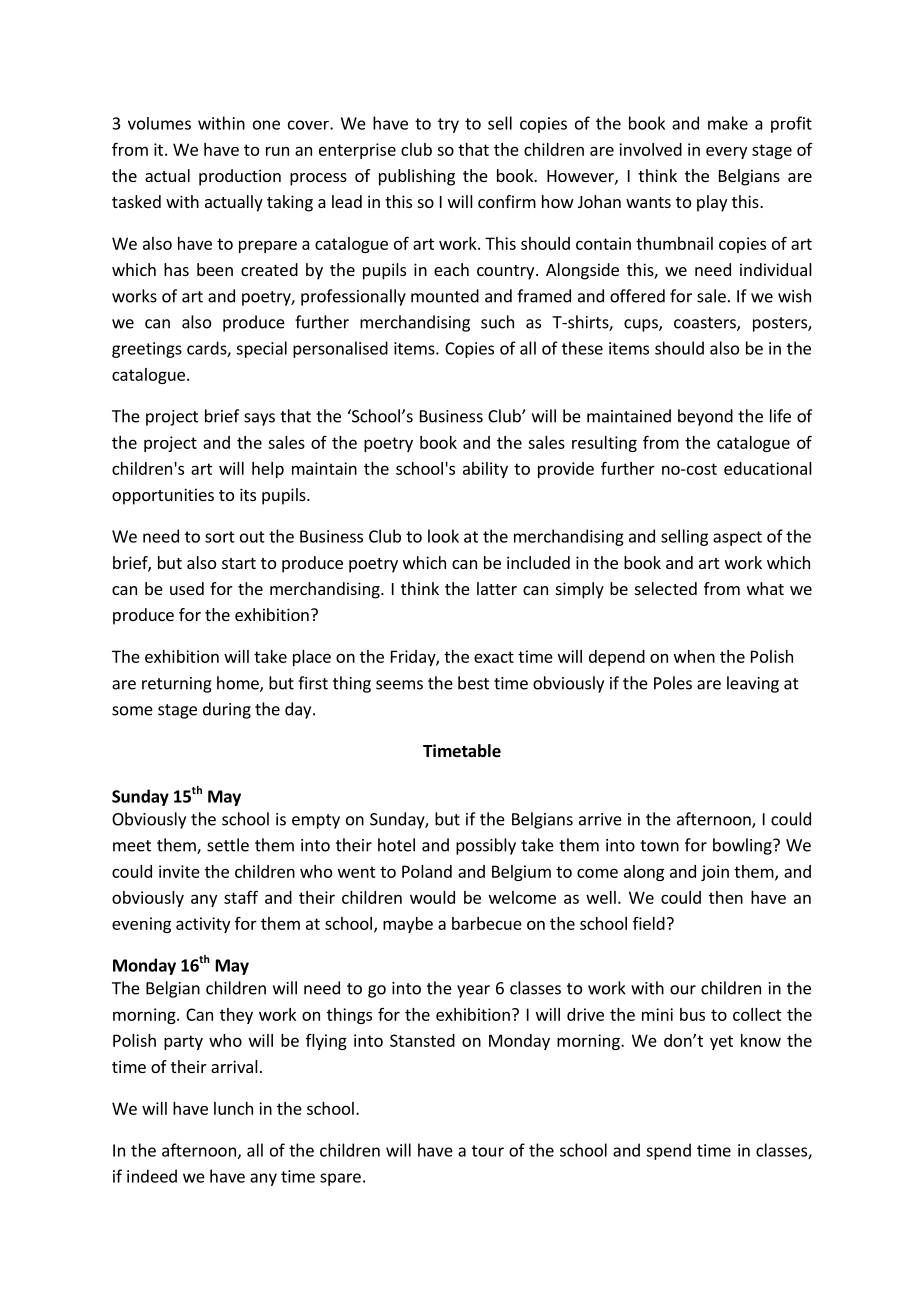  What do you see at coordinates (668, 1151) in the document?
I see `spend` at bounding box center [668, 1151].
